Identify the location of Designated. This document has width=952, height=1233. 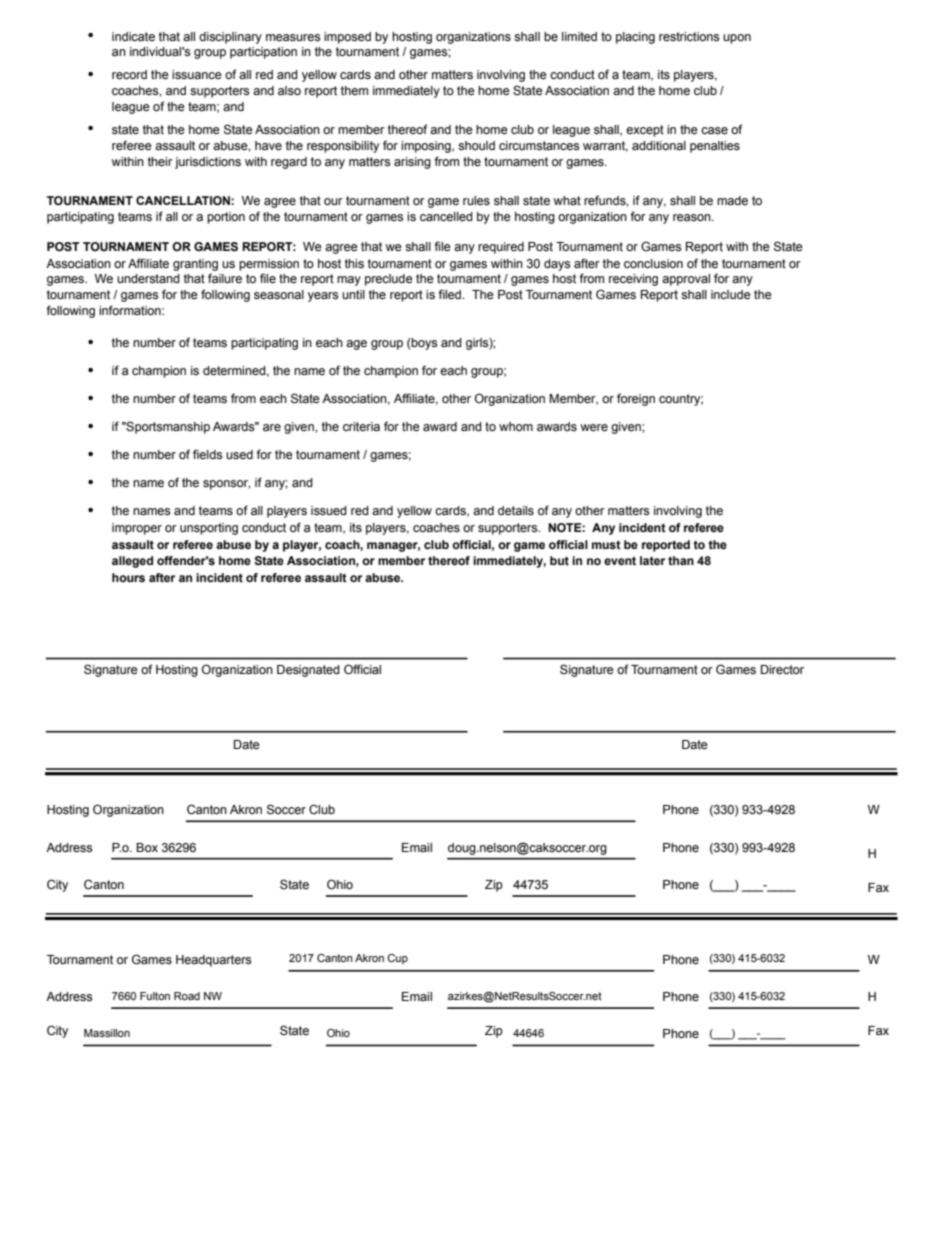
(308, 671).
